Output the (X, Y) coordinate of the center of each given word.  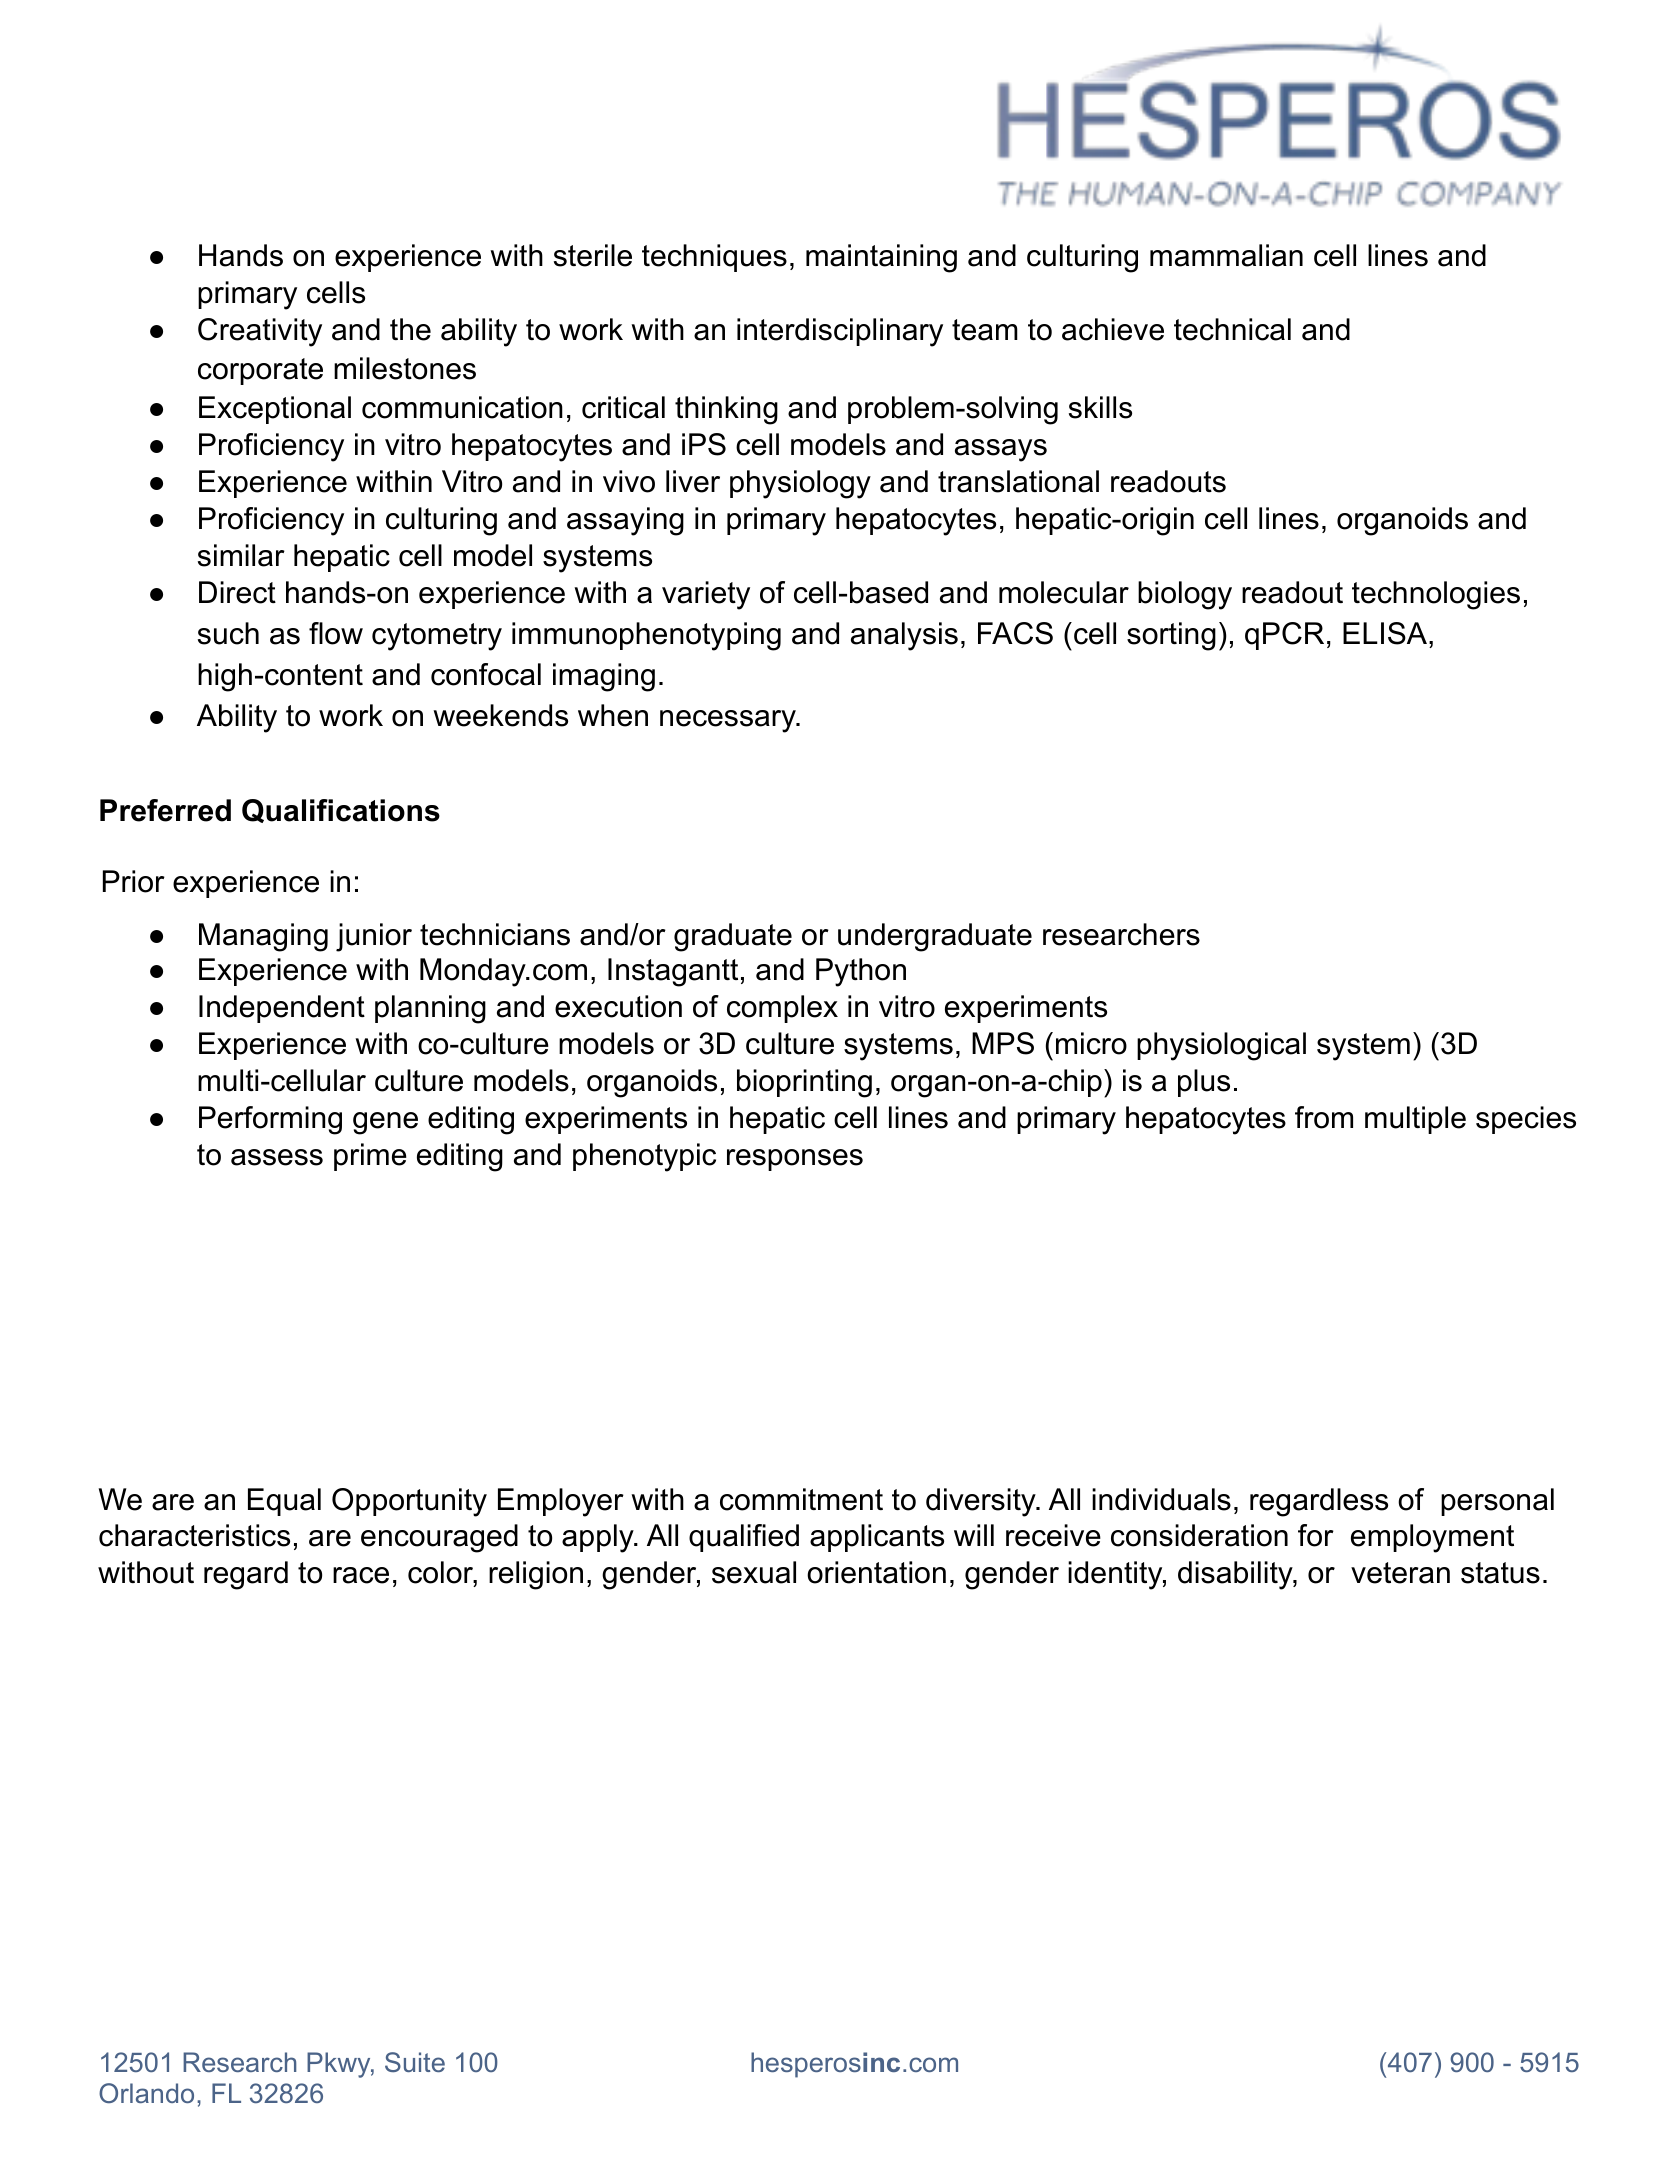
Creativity (260, 332)
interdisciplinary (840, 332)
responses (795, 1160)
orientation (876, 1572)
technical (1232, 329)
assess (277, 1157)
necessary (729, 721)
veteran (1400, 1573)
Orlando (146, 2093)
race (361, 1575)
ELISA (1386, 633)
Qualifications (341, 811)
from (1324, 1117)
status (1500, 1573)
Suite (415, 2062)
